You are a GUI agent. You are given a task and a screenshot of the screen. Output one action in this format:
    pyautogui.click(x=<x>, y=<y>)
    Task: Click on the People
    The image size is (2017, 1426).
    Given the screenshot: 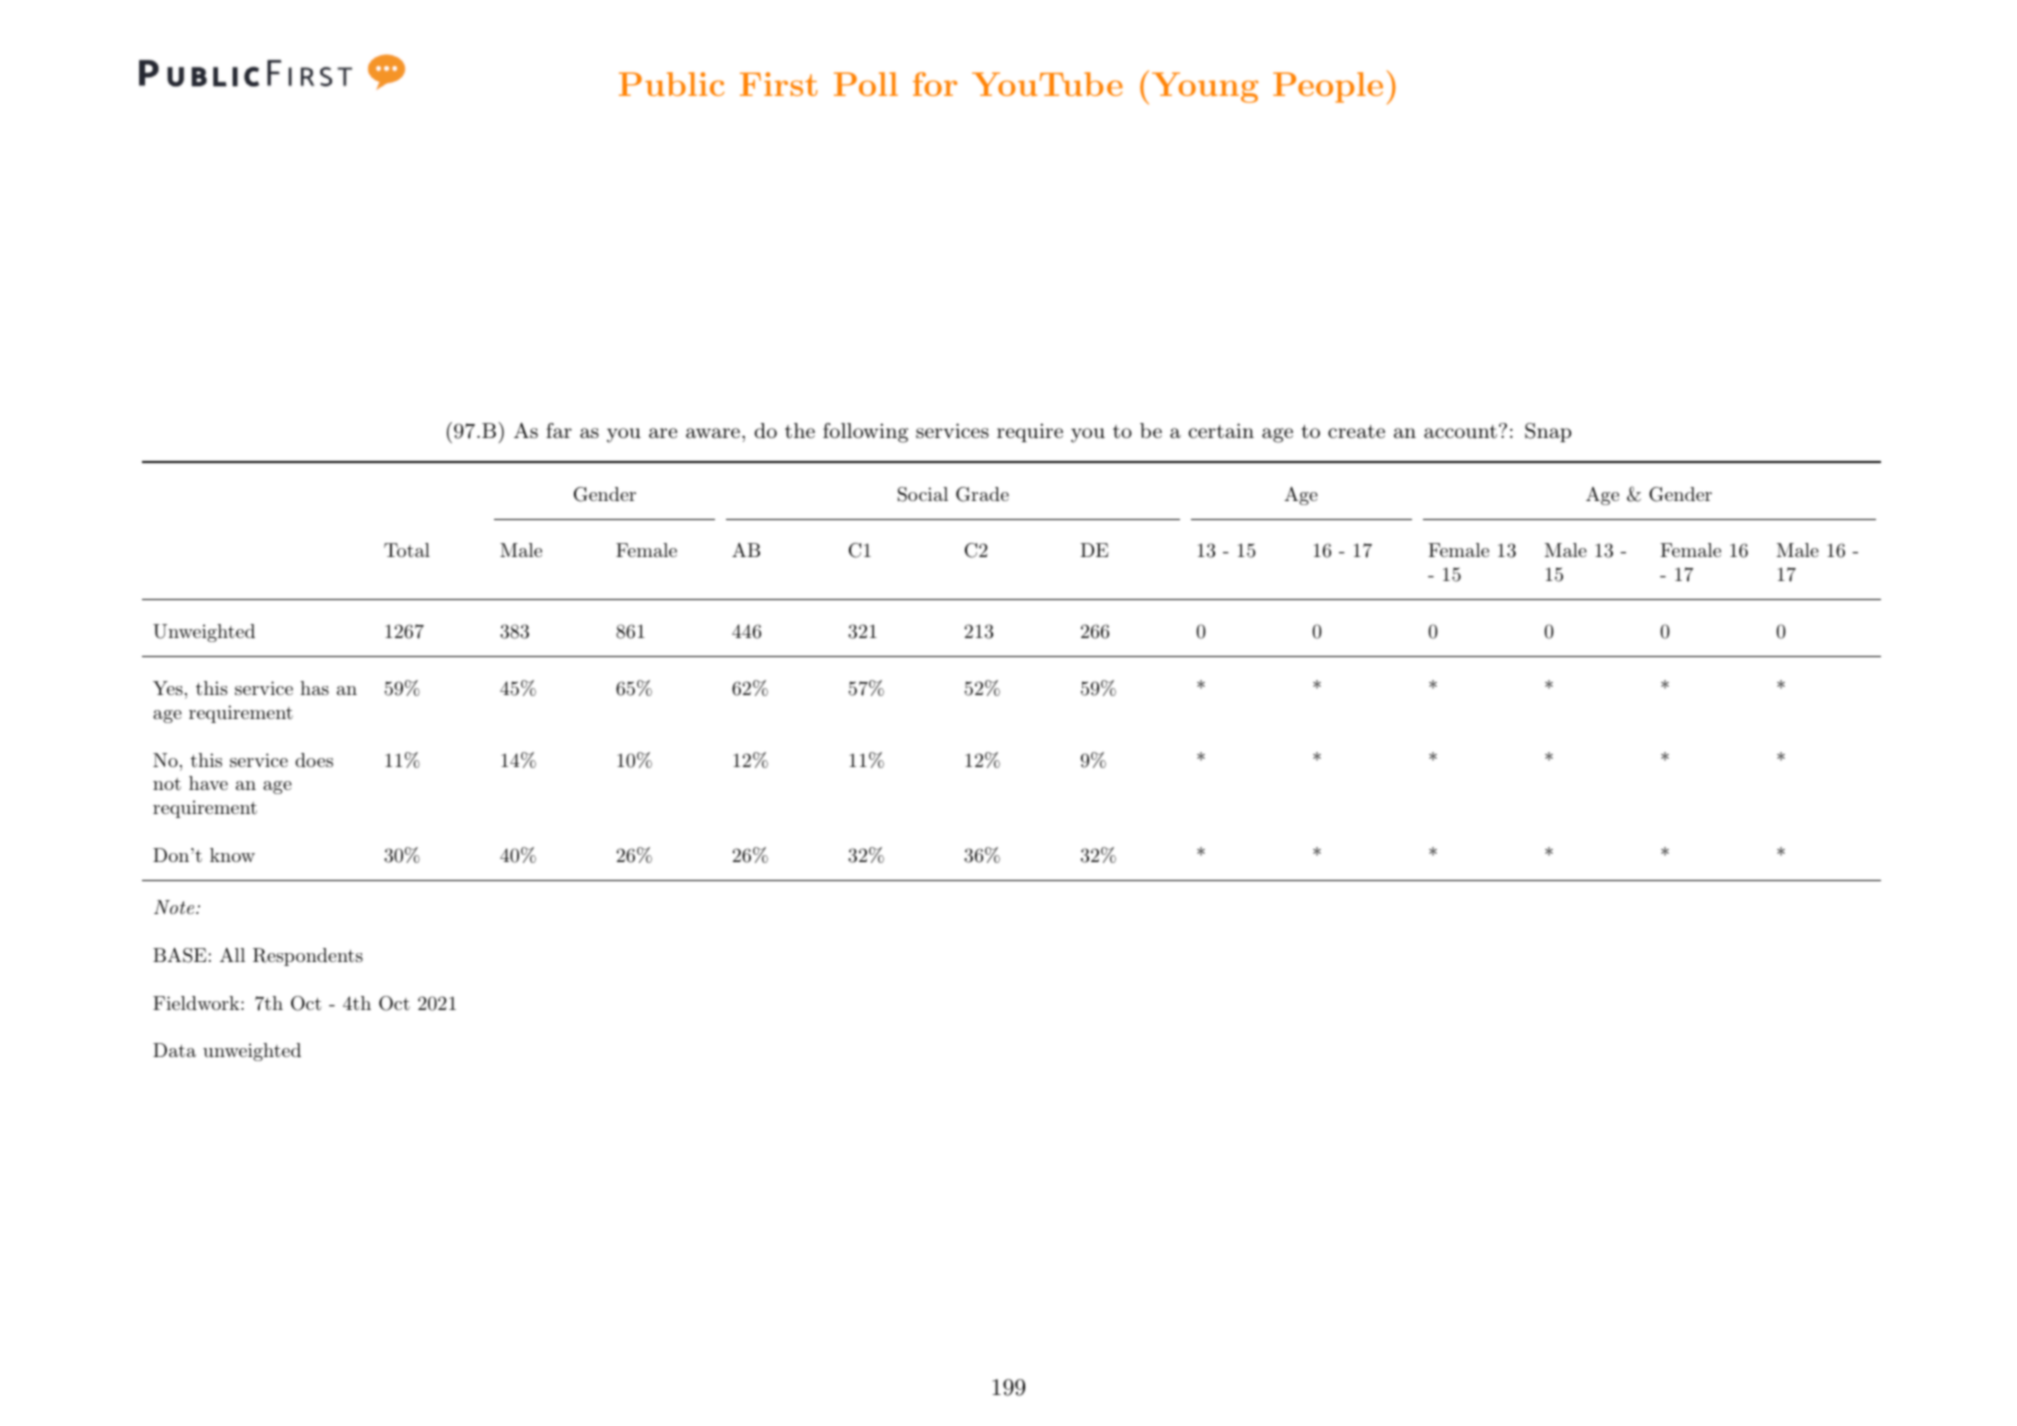 What is the action you would take?
    pyautogui.click(x=1328, y=87)
